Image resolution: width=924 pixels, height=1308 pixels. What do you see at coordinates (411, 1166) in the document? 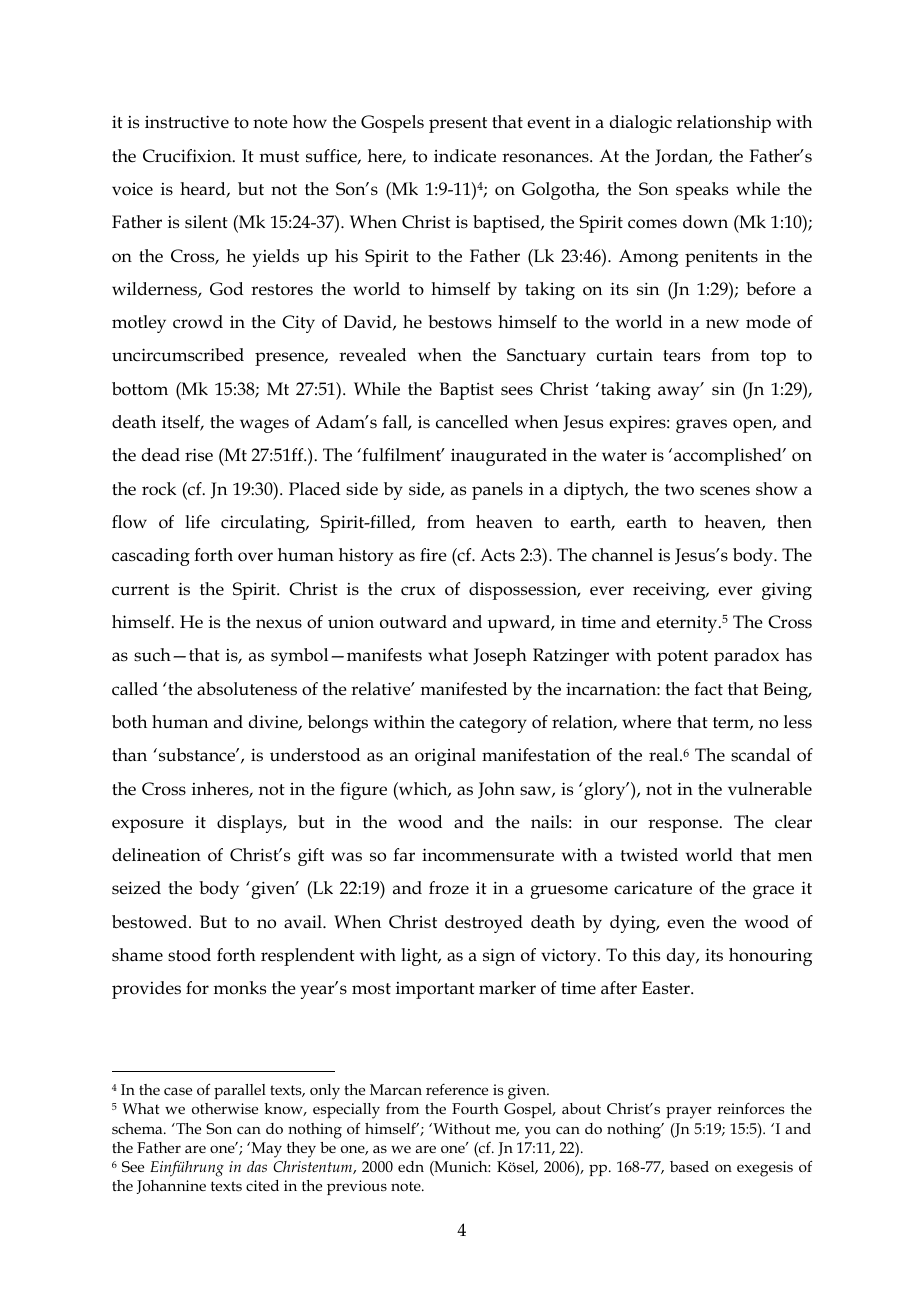
I see `edn` at bounding box center [411, 1166].
